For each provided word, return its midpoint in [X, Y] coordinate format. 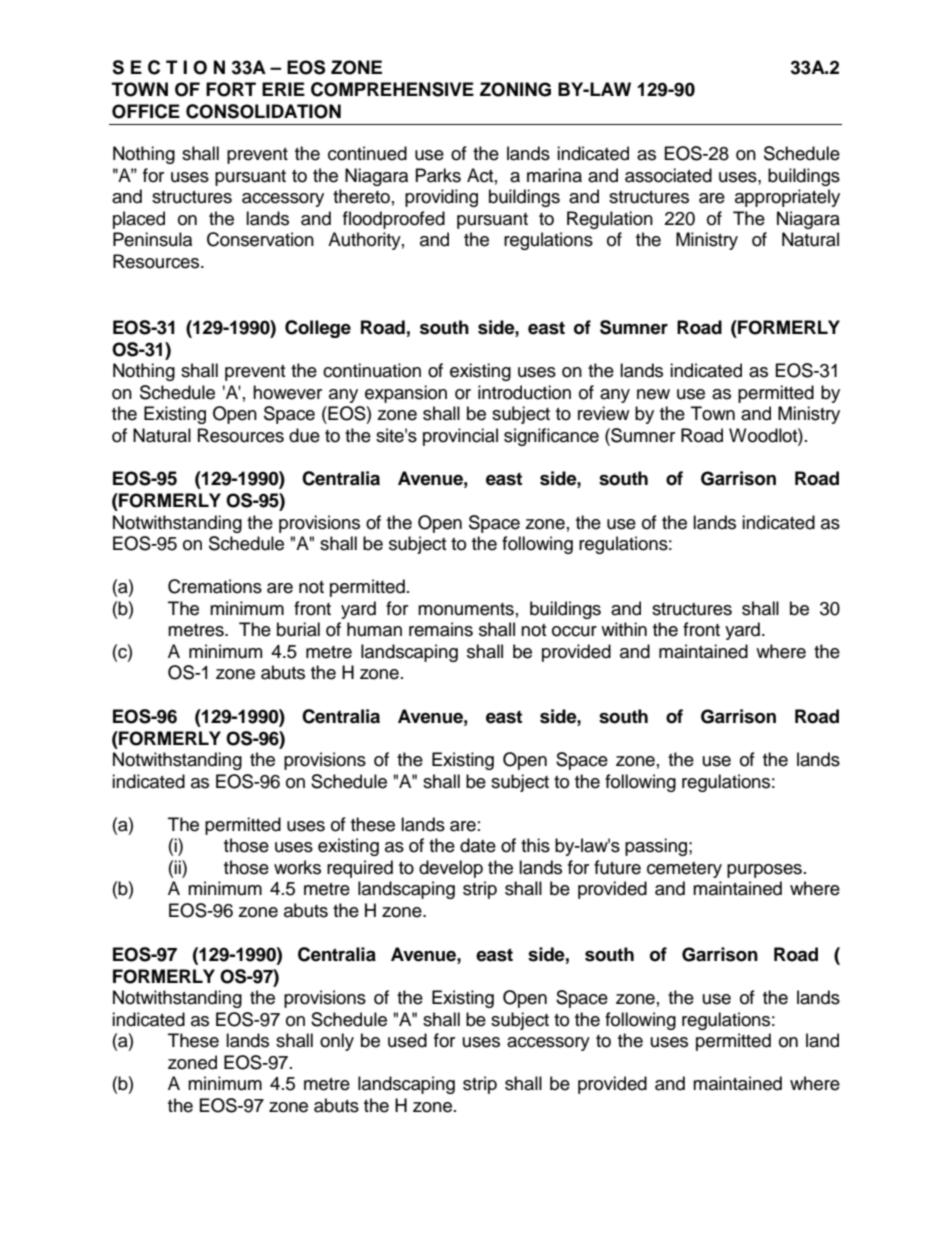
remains [441, 629]
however [287, 392]
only [337, 1042]
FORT [231, 89]
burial [298, 629]
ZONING [515, 89]
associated [668, 175]
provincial [460, 437]
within [624, 629]
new [653, 394]
